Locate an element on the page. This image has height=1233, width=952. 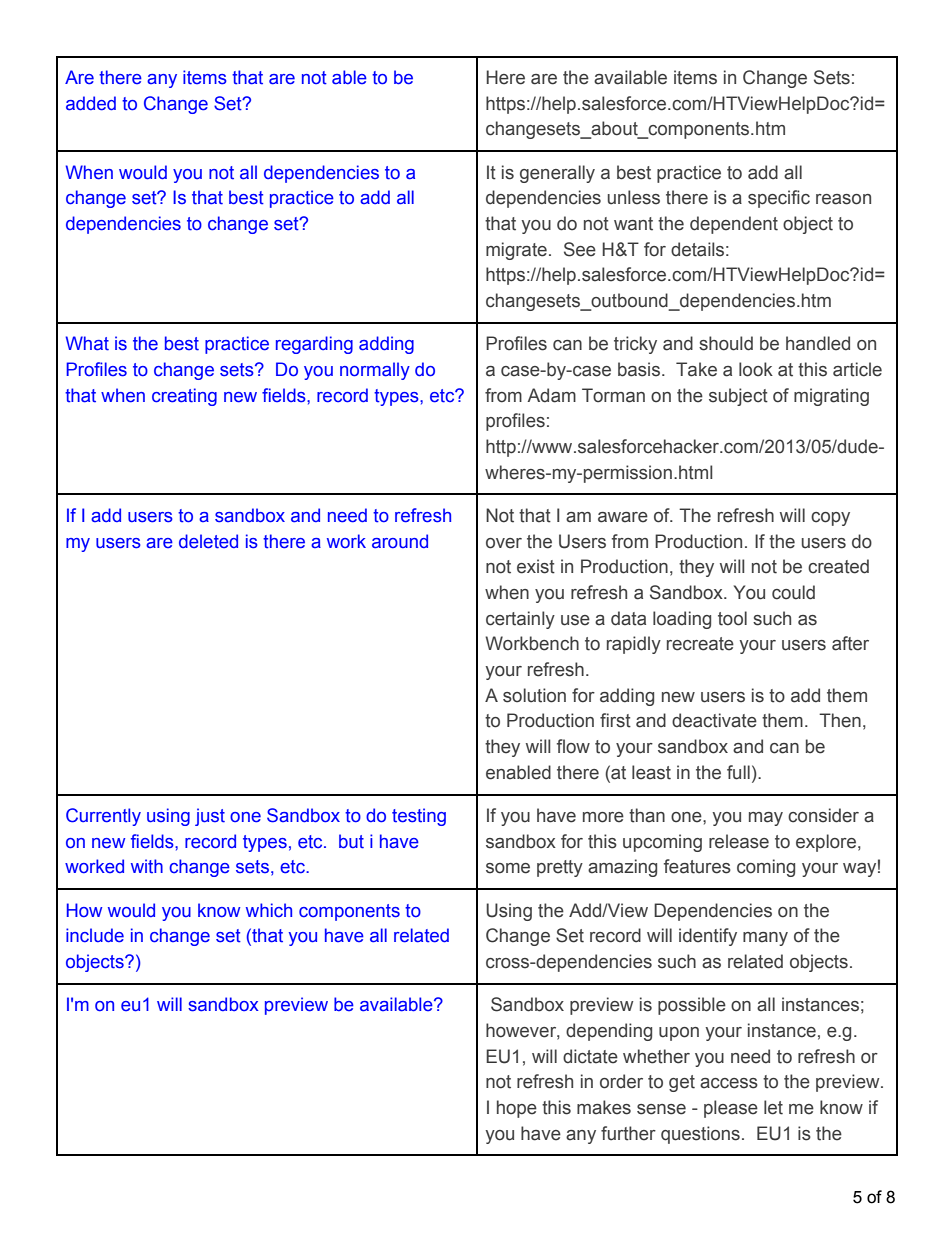
deleted is located at coordinates (208, 541).
